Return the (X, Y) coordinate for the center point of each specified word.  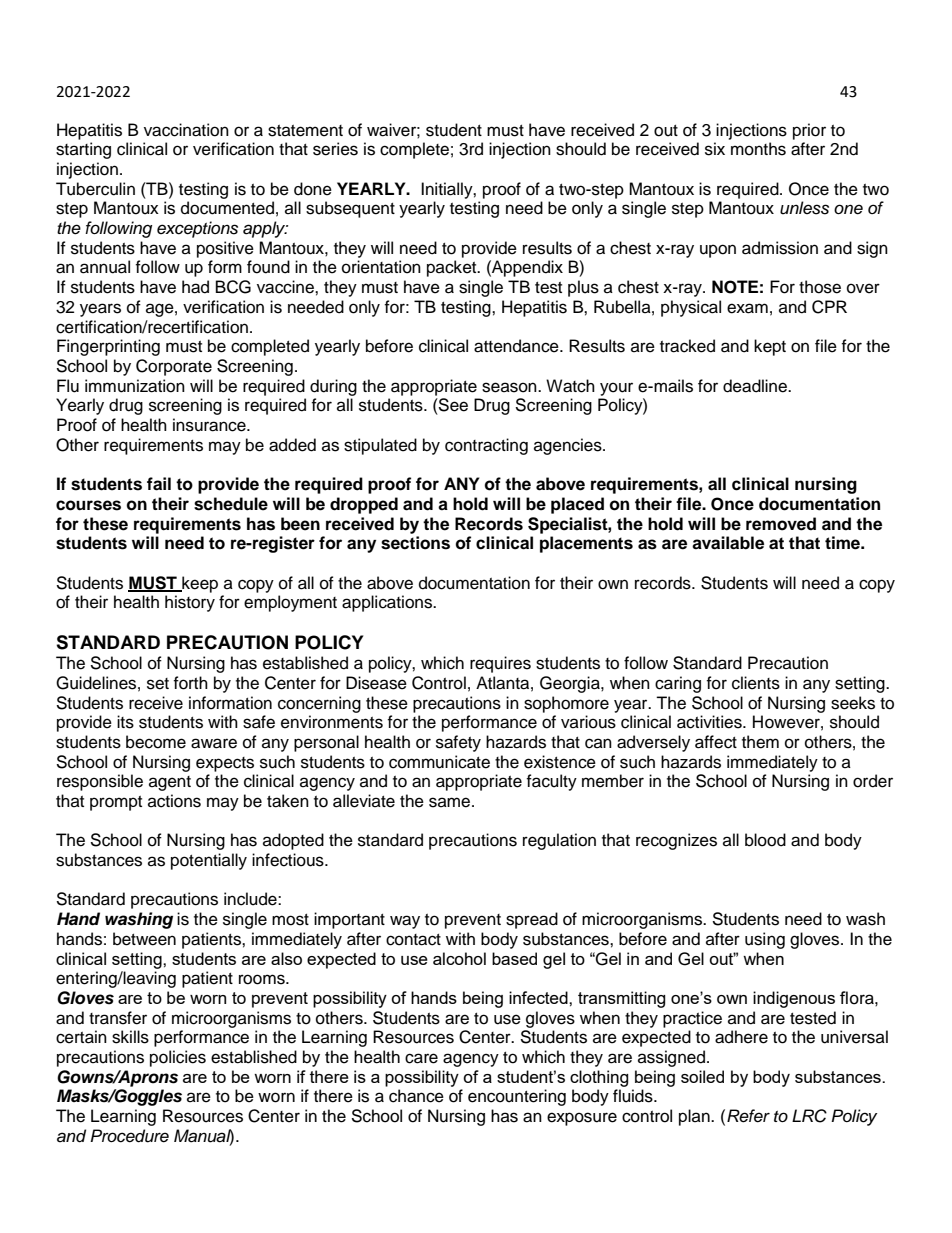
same (451, 802)
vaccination (186, 130)
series (335, 149)
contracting (486, 446)
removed (781, 524)
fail (159, 484)
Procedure (129, 1136)
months (758, 149)
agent (170, 783)
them (760, 742)
